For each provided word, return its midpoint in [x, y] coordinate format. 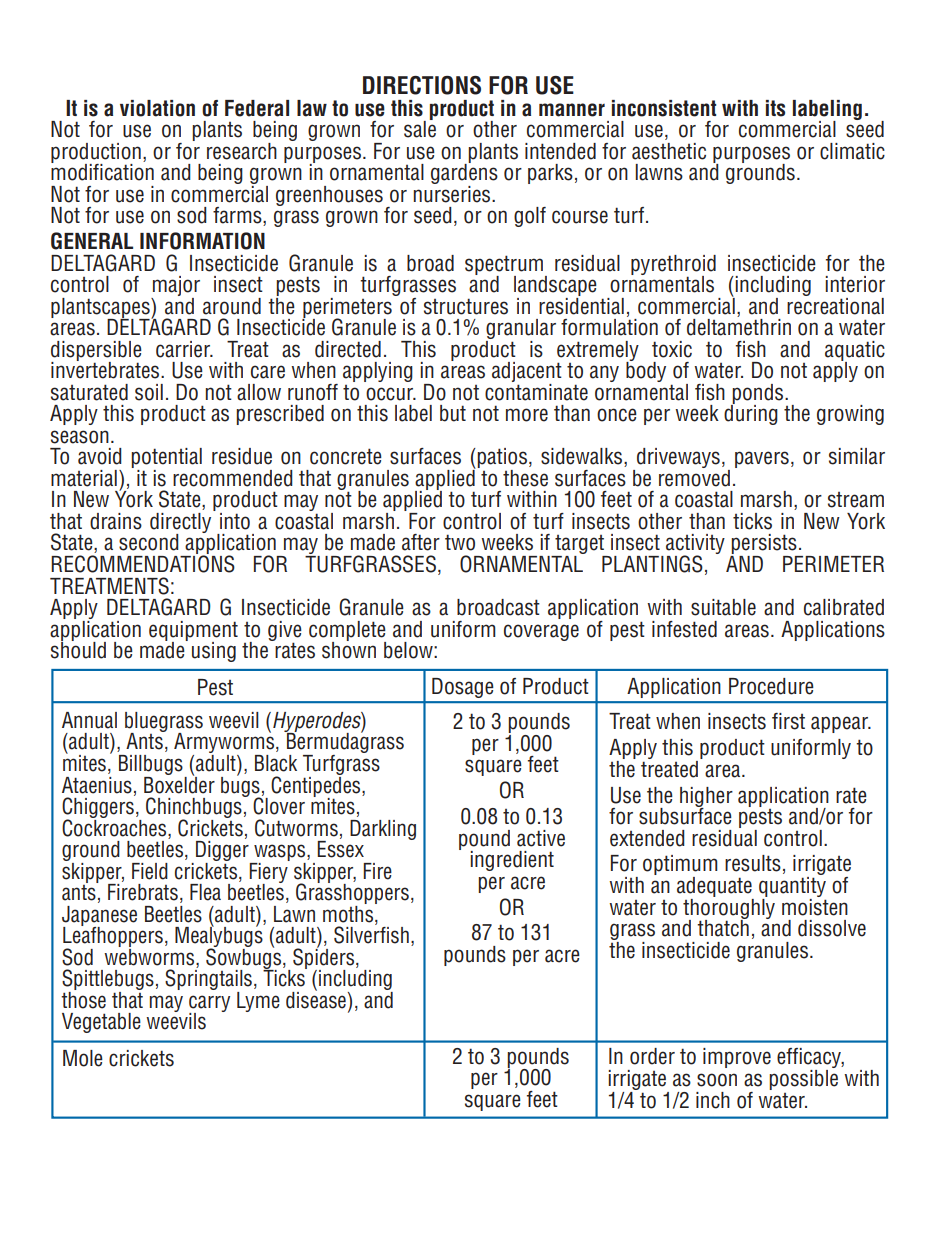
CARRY [209, 1004]
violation [157, 108]
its [775, 108]
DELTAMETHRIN [739, 326]
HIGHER [706, 798]
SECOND [149, 542]
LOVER [285, 806]
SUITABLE [723, 607]
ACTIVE [541, 838]
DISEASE [316, 999]
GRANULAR [521, 330]
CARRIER [184, 349]
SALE [420, 128]
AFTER [421, 542]
